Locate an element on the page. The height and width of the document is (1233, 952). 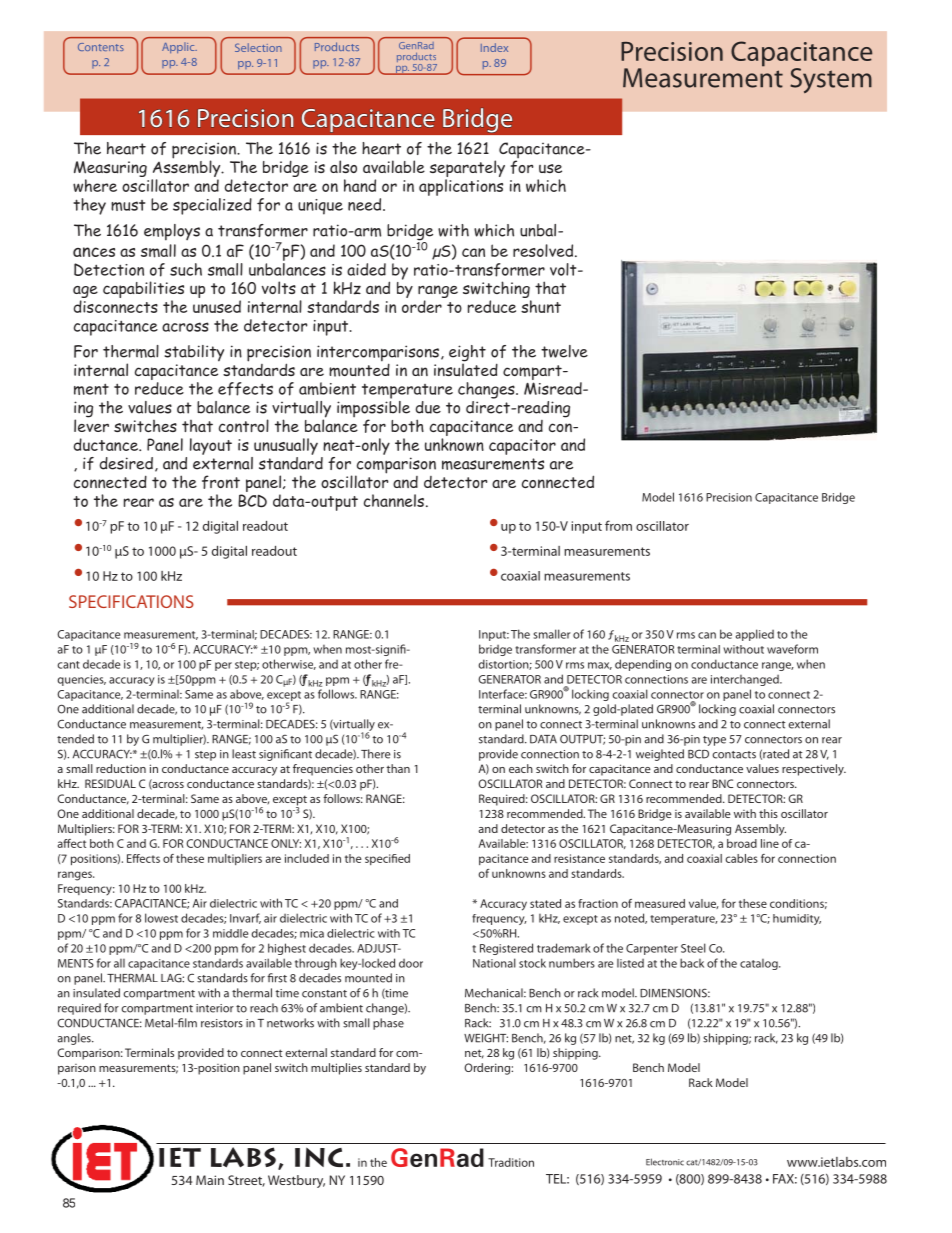
Main is located at coordinates (210, 1180).
